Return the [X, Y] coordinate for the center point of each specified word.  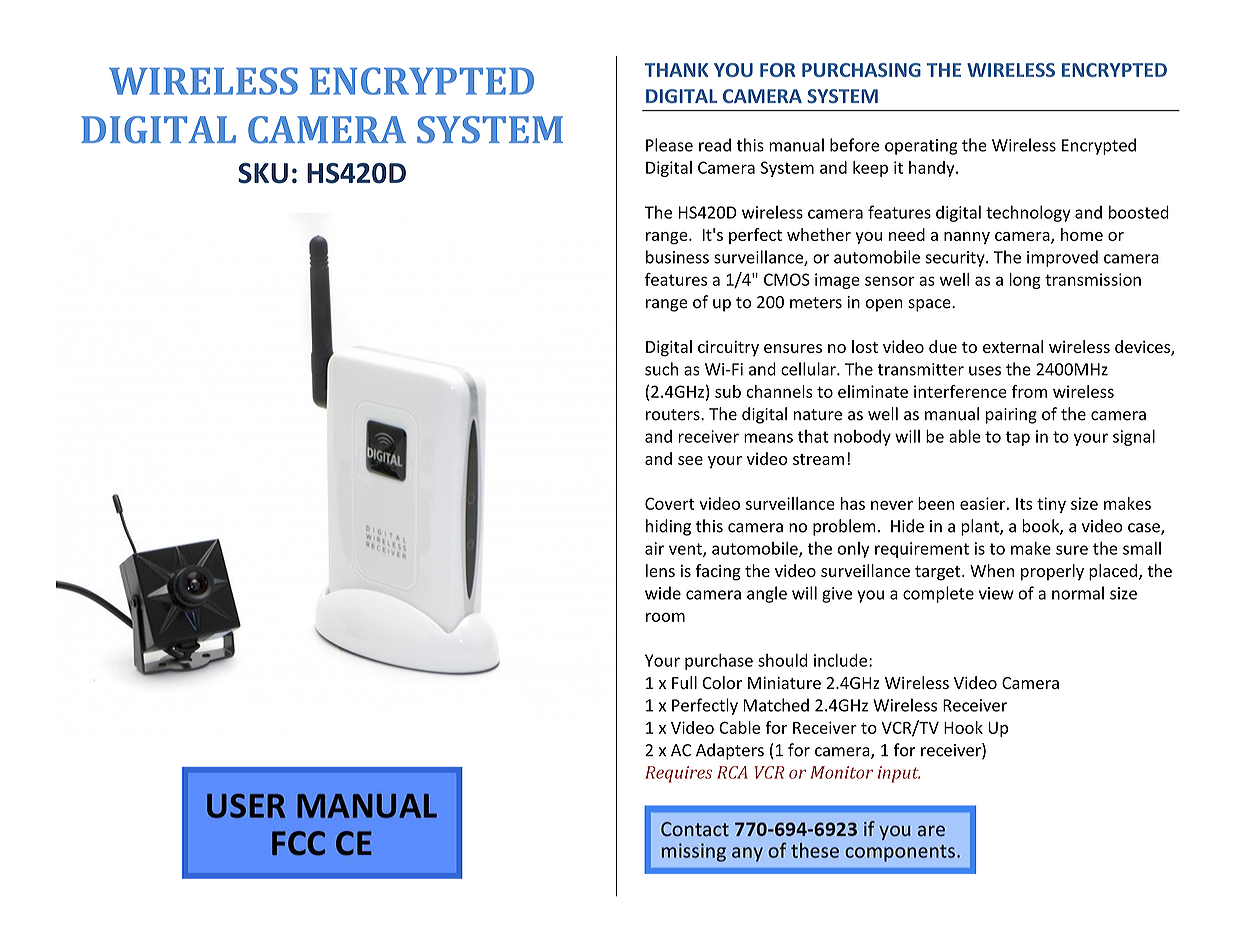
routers [674, 415]
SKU [263, 173]
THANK [677, 70]
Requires [679, 774]
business [677, 257]
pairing [1011, 416]
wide [663, 593]
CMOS [787, 279]
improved [1062, 258]
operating [921, 147]
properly [1052, 572]
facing [718, 572]
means [768, 438]
